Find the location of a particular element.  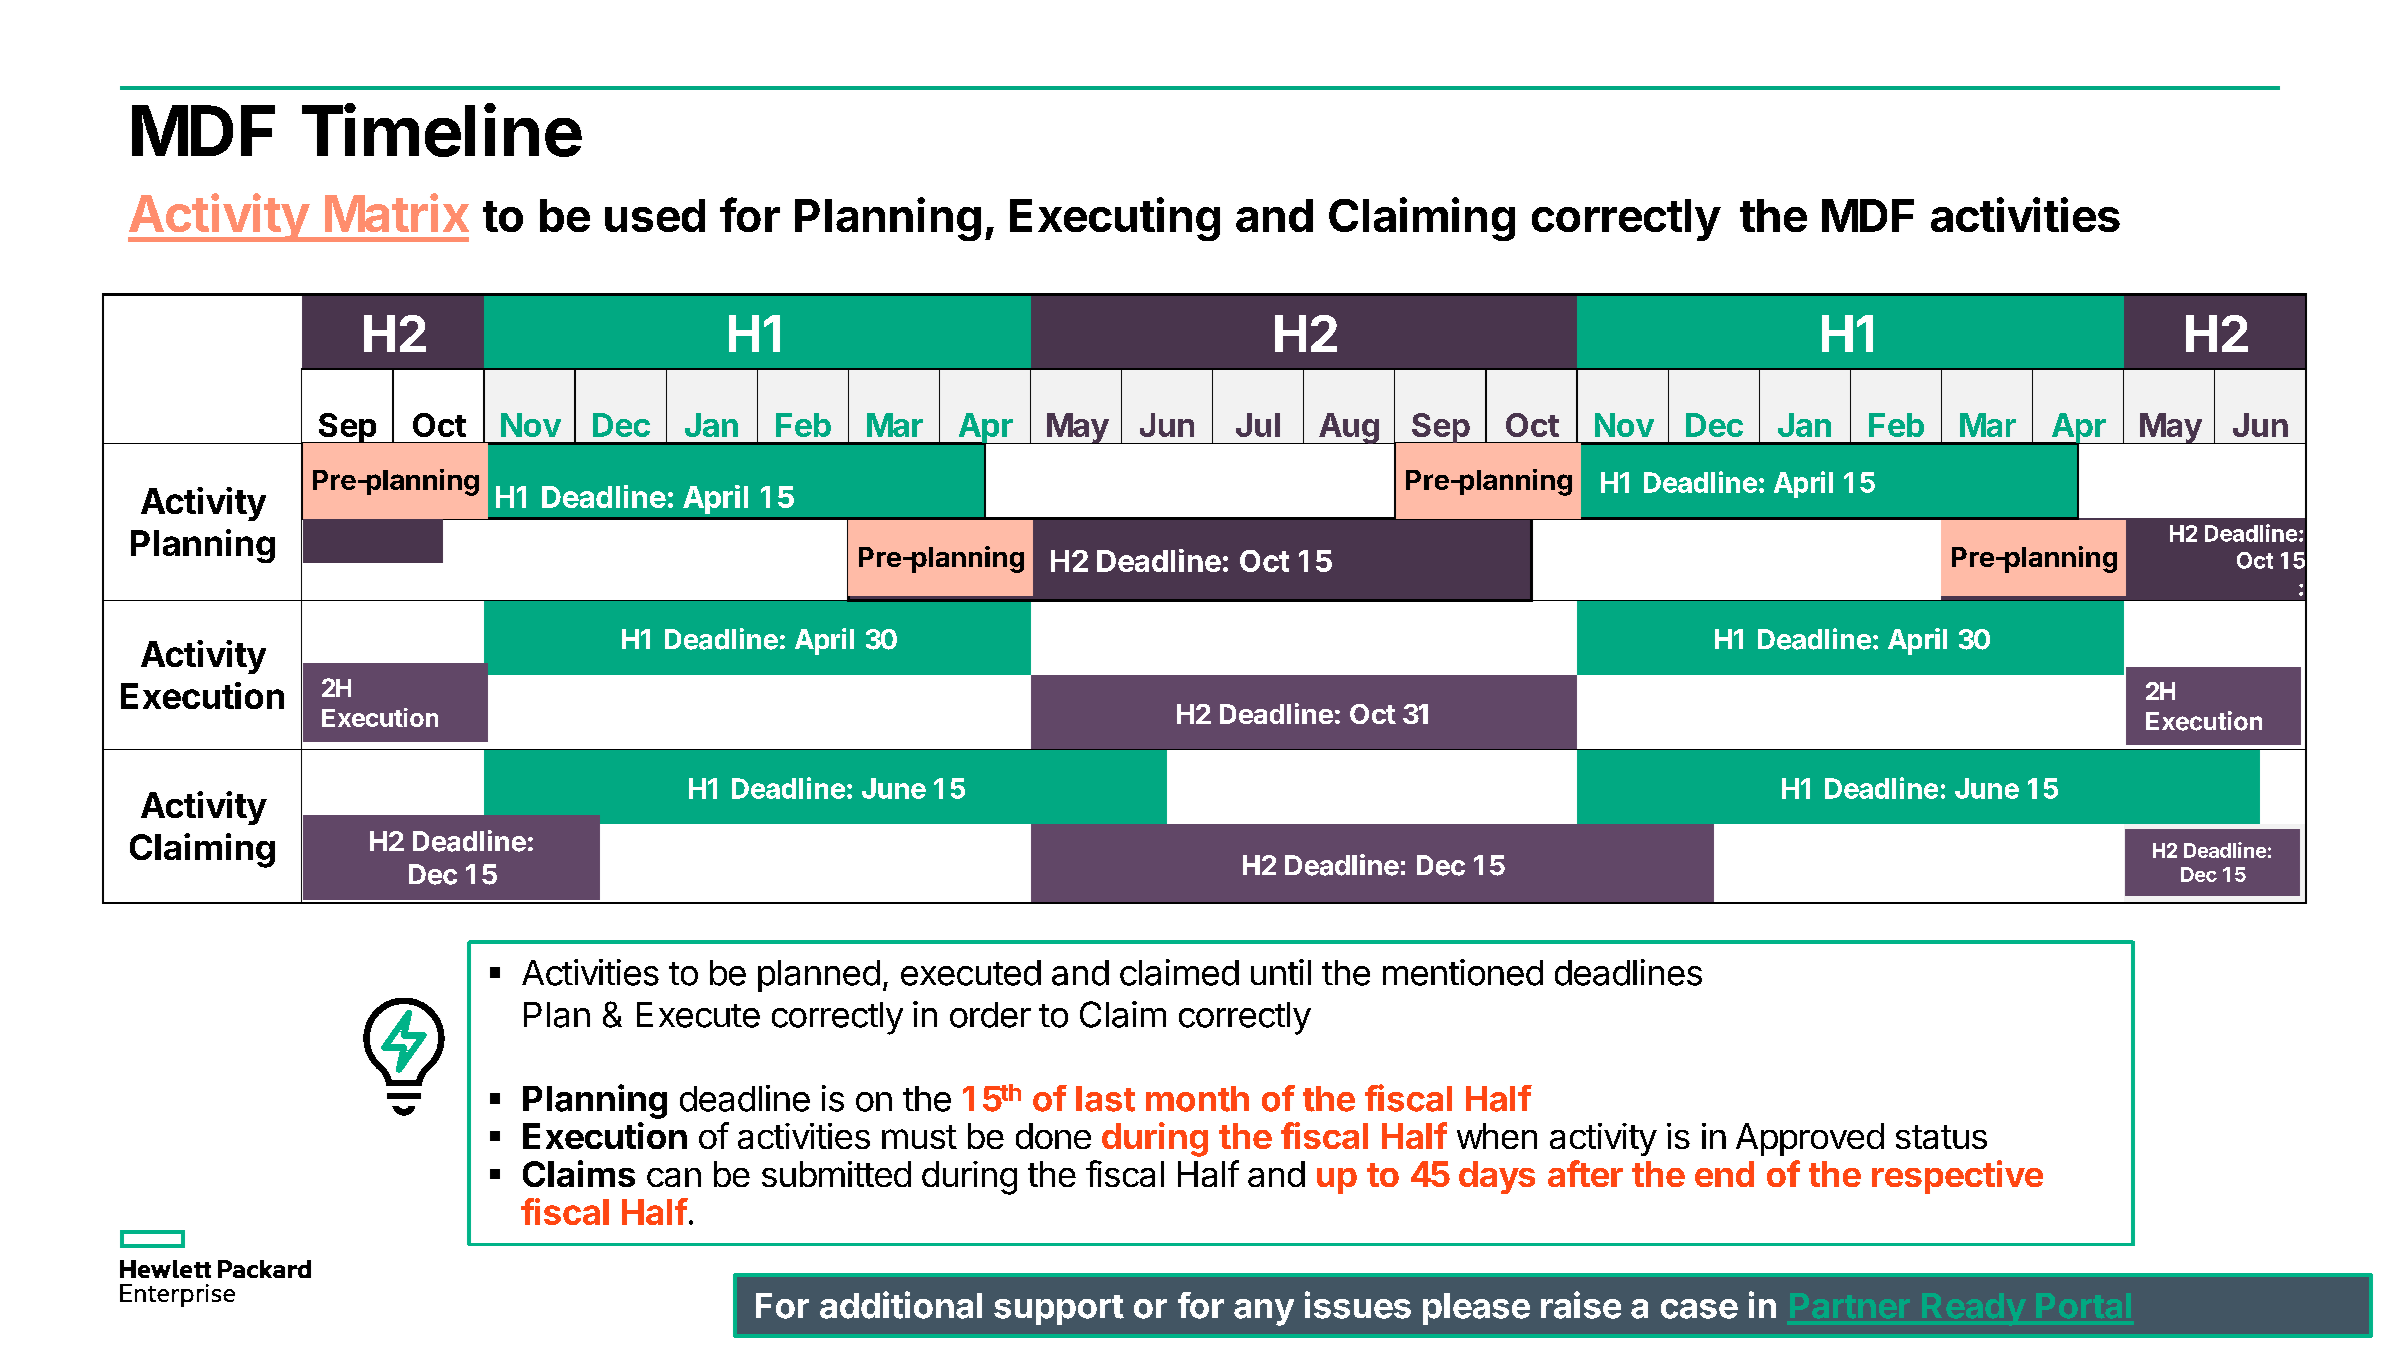

Executing is located at coordinates (1115, 219).
